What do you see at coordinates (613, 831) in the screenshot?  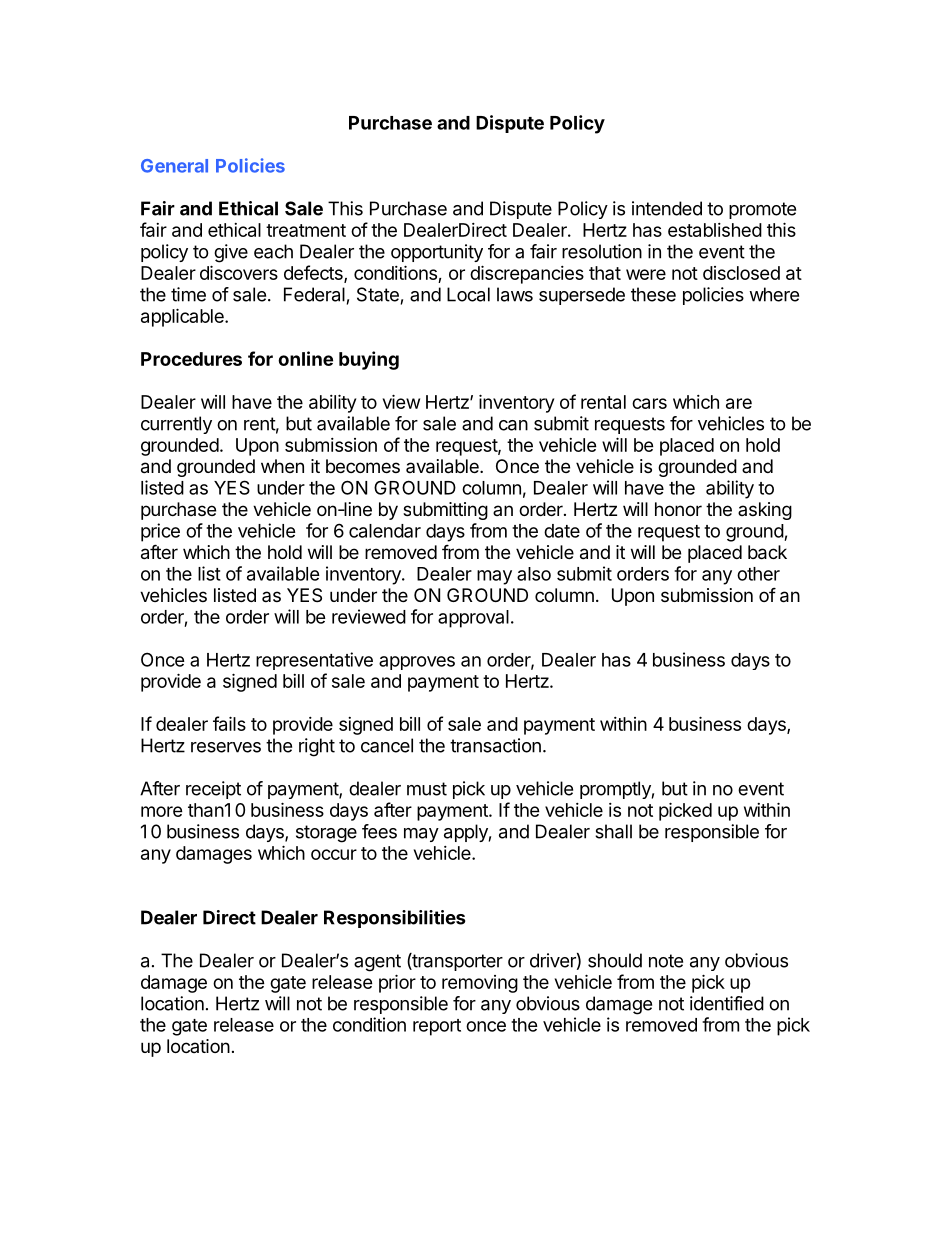 I see `shall` at bounding box center [613, 831].
